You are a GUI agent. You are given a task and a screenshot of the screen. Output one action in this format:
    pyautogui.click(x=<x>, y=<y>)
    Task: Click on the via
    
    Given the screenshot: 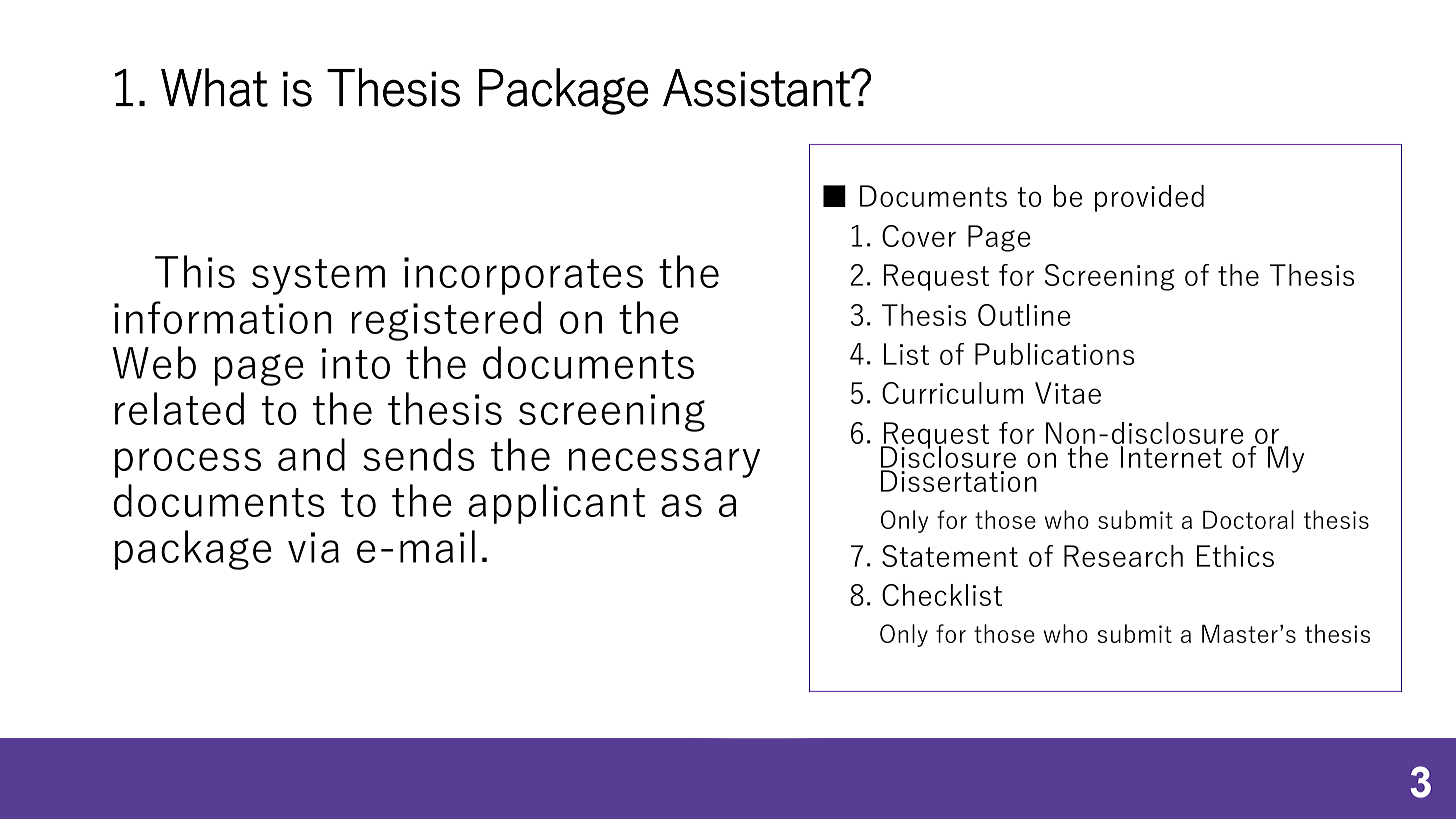 What is the action you would take?
    pyautogui.click(x=313, y=547)
